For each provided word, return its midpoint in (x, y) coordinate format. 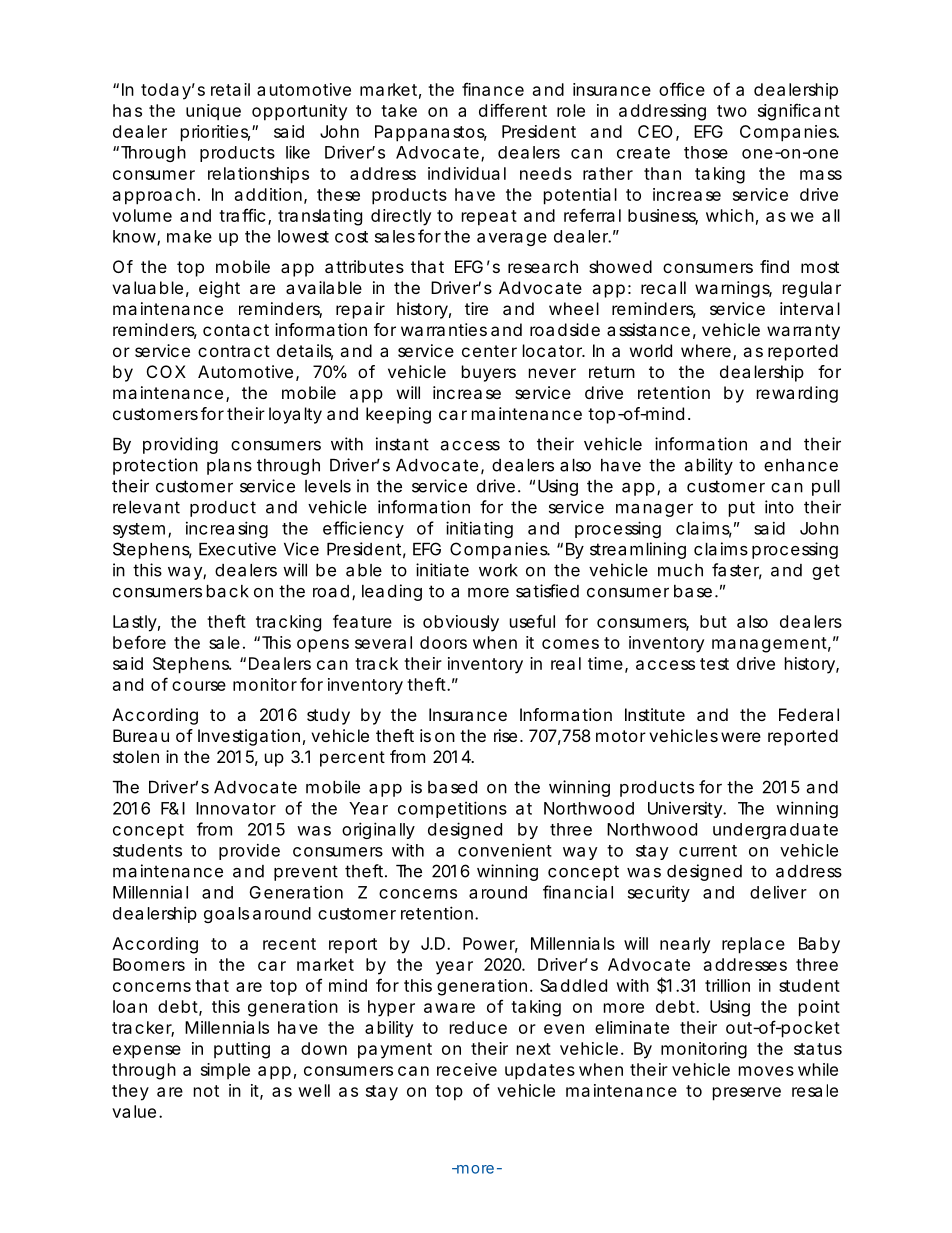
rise (505, 735)
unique (213, 112)
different (513, 110)
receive (467, 1069)
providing (180, 445)
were (741, 737)
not (206, 1091)
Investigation (249, 737)
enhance (801, 465)
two (732, 111)
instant (402, 444)
